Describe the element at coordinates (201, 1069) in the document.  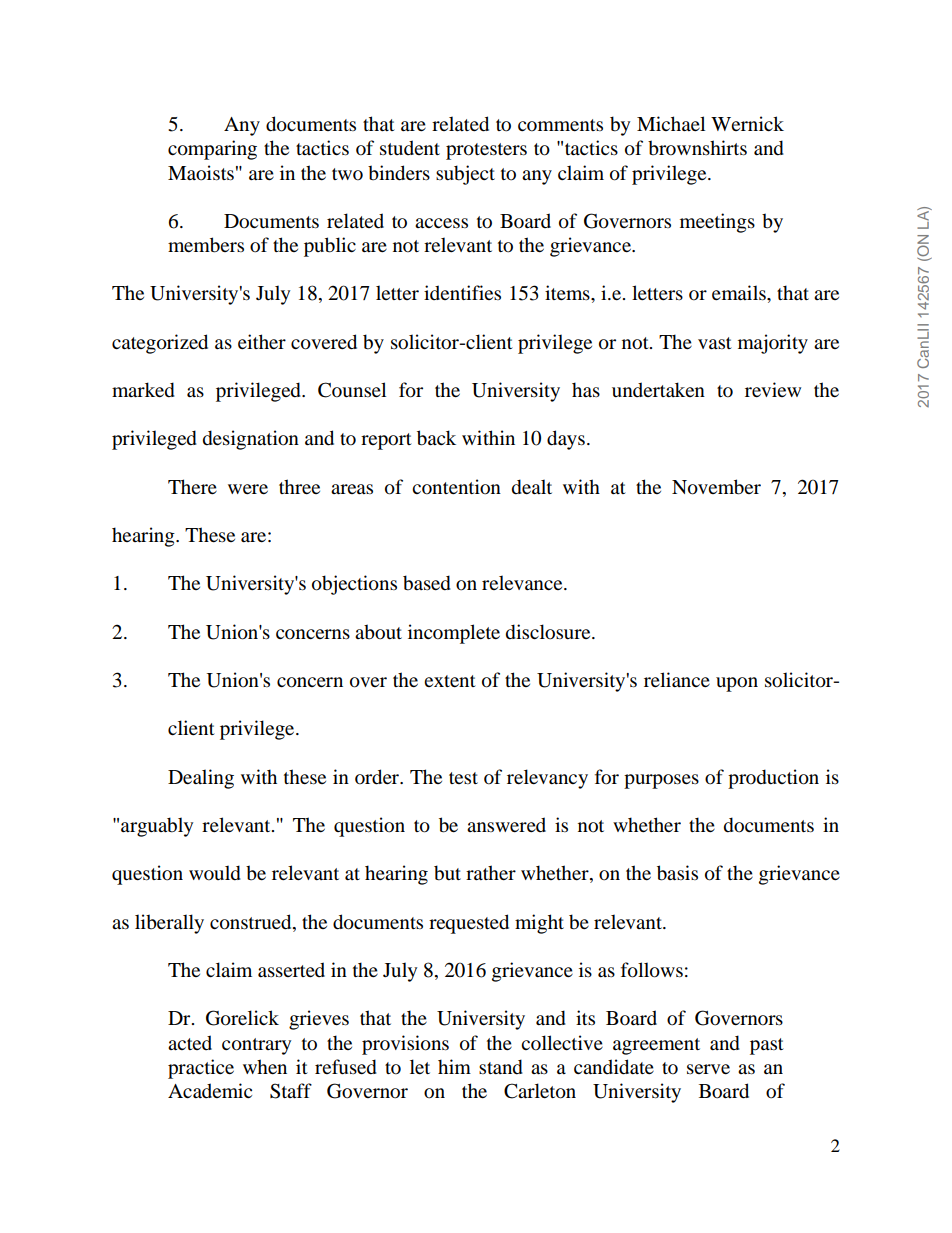
I see `practice` at that location.
